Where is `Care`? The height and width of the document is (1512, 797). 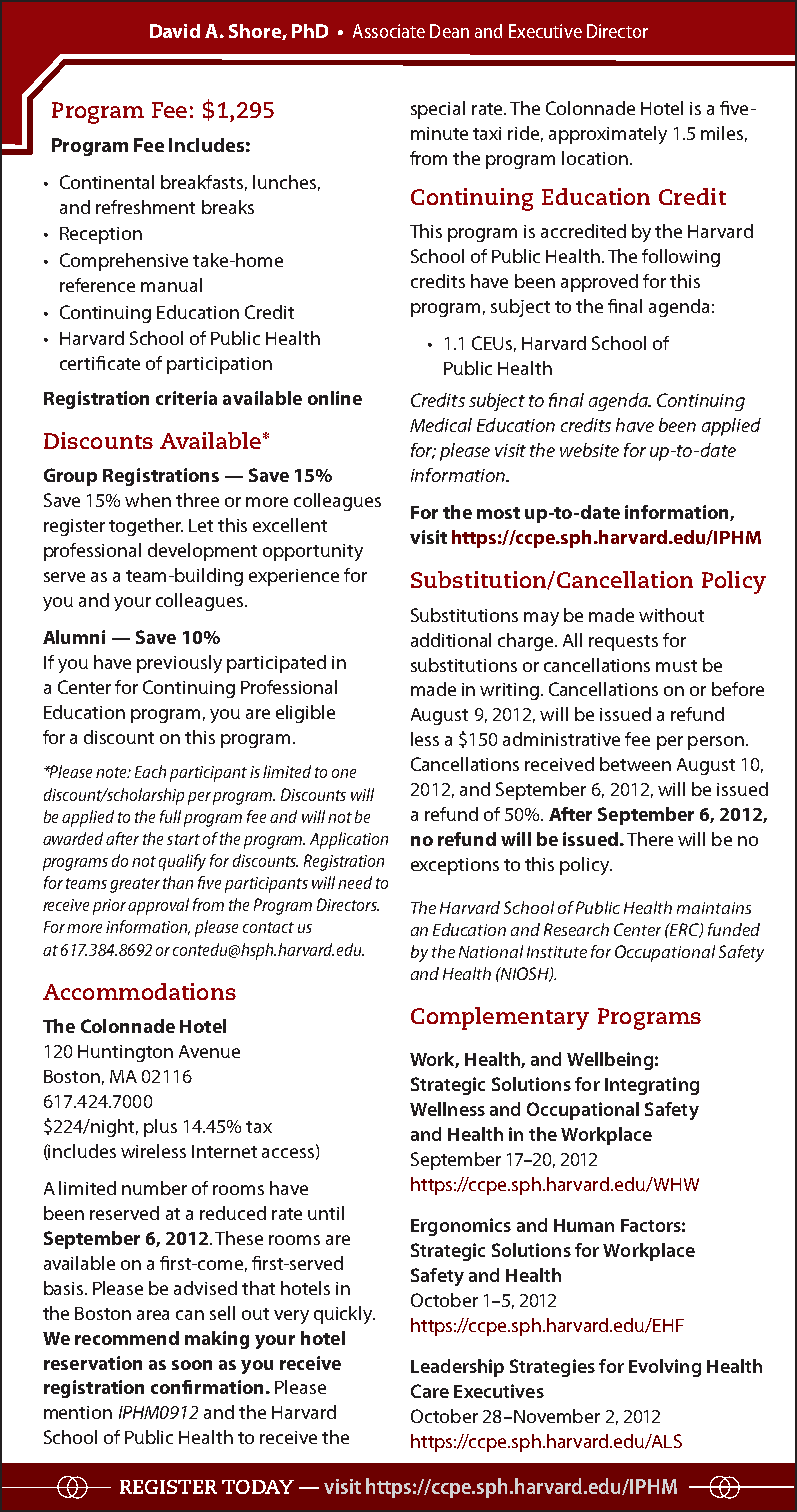 Care is located at coordinates (430, 1391).
